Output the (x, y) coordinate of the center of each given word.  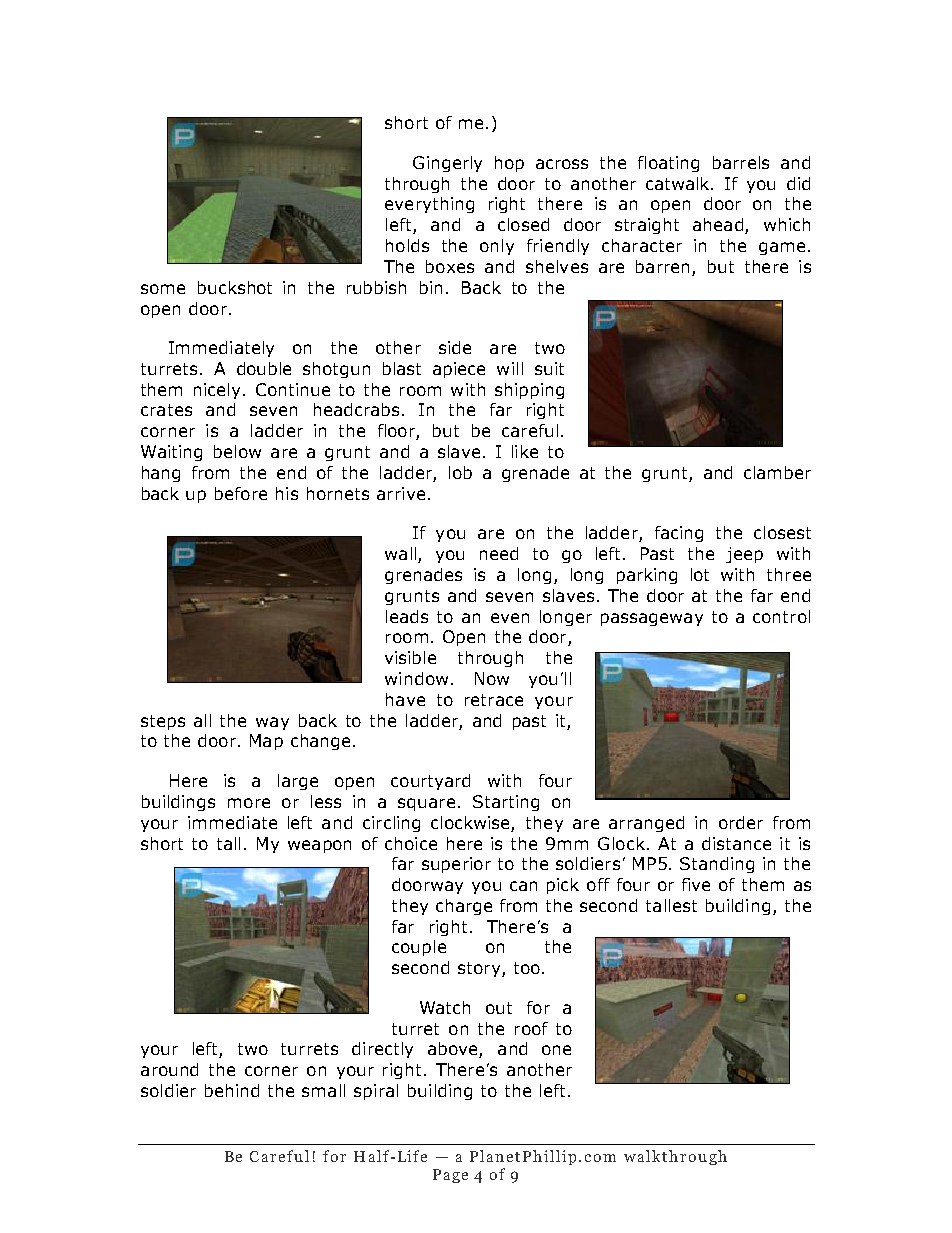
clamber (777, 472)
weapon (319, 846)
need (499, 553)
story (480, 969)
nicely (217, 391)
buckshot (235, 287)
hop (509, 164)
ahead (718, 224)
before (241, 493)
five (696, 884)
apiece (459, 370)
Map (266, 742)
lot (700, 574)
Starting (506, 803)
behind (232, 1090)
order (741, 822)
